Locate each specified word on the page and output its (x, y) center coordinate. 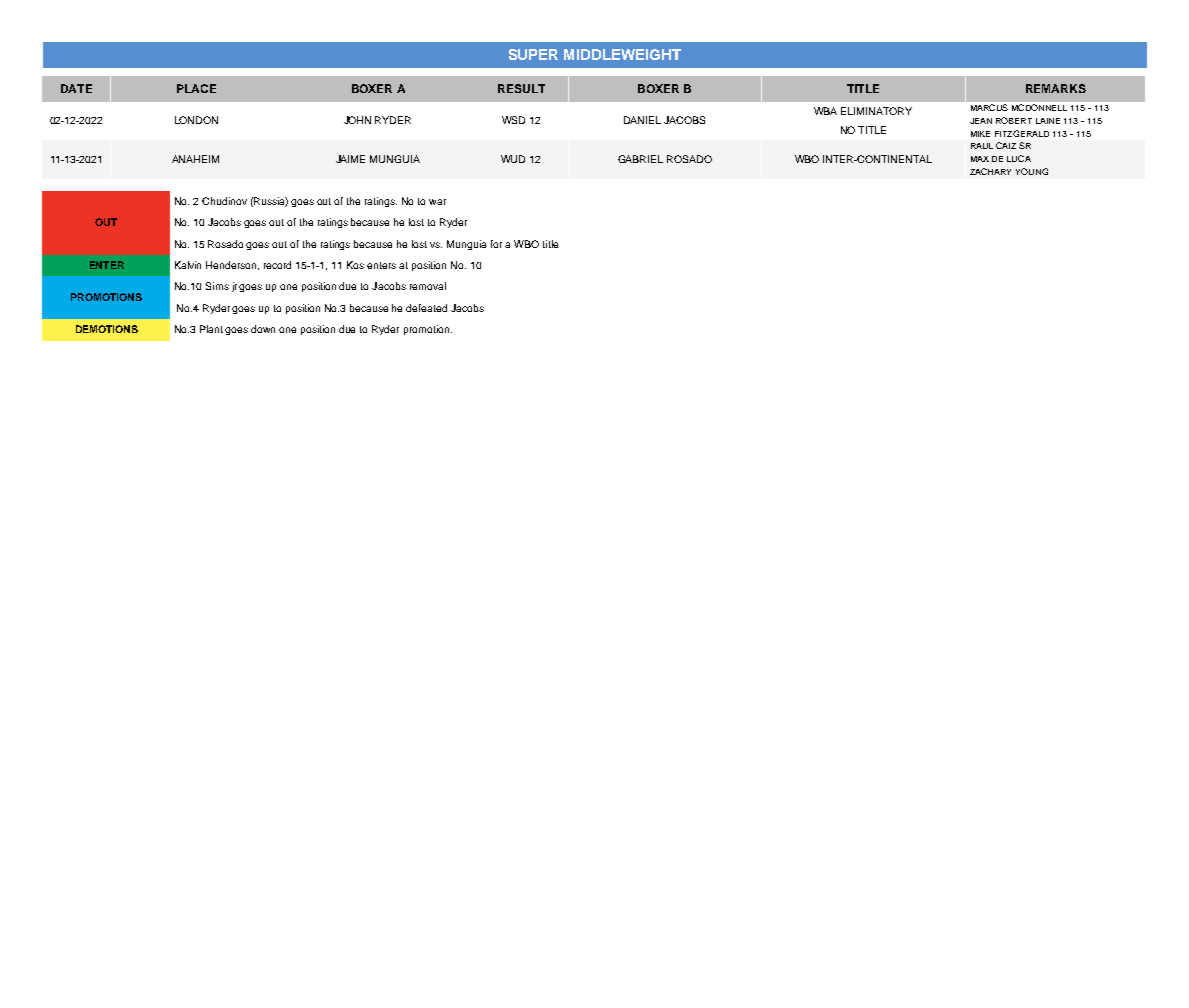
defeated (426, 308)
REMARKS (1056, 88)
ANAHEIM (195, 159)
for (496, 244)
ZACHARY (990, 171)
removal (428, 286)
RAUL (982, 146)
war (437, 202)
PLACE (196, 88)
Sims (217, 286)
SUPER (533, 54)
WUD (513, 159)
